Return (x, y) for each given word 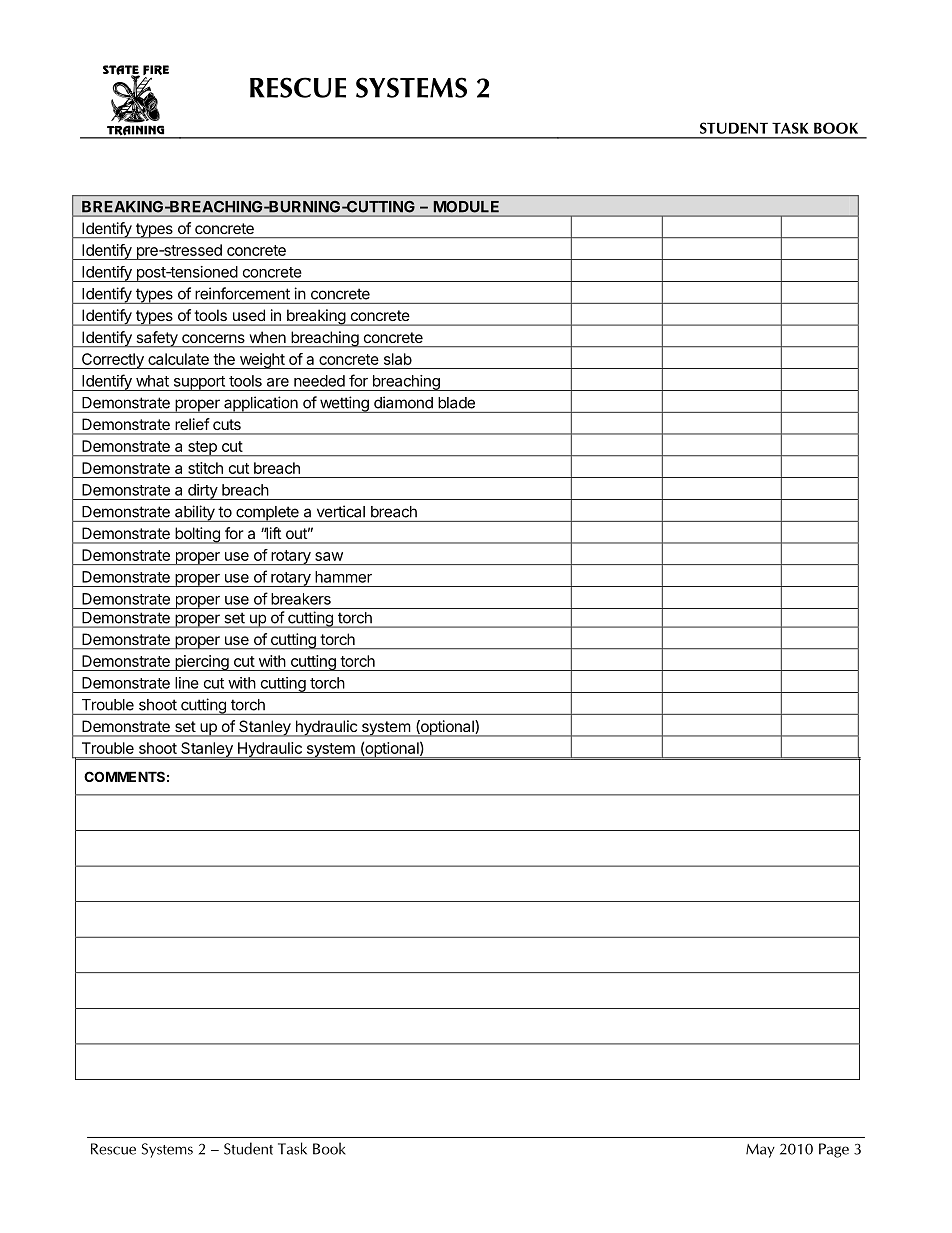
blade (456, 403)
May (760, 1151)
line (187, 683)
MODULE (466, 206)
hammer (343, 577)
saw (329, 556)
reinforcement (242, 293)
